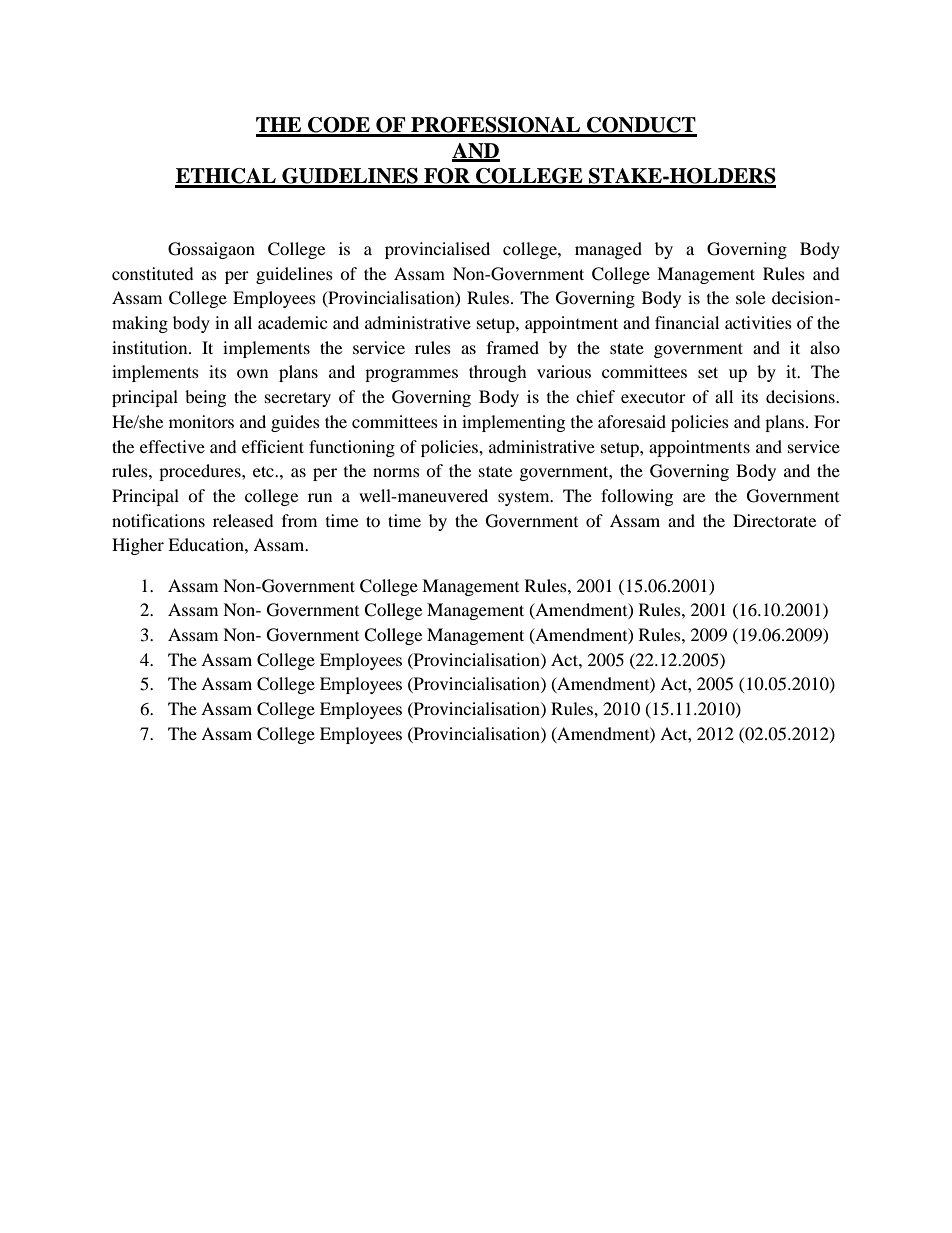  What do you see at coordinates (513, 347) in the image?
I see `framed` at bounding box center [513, 347].
